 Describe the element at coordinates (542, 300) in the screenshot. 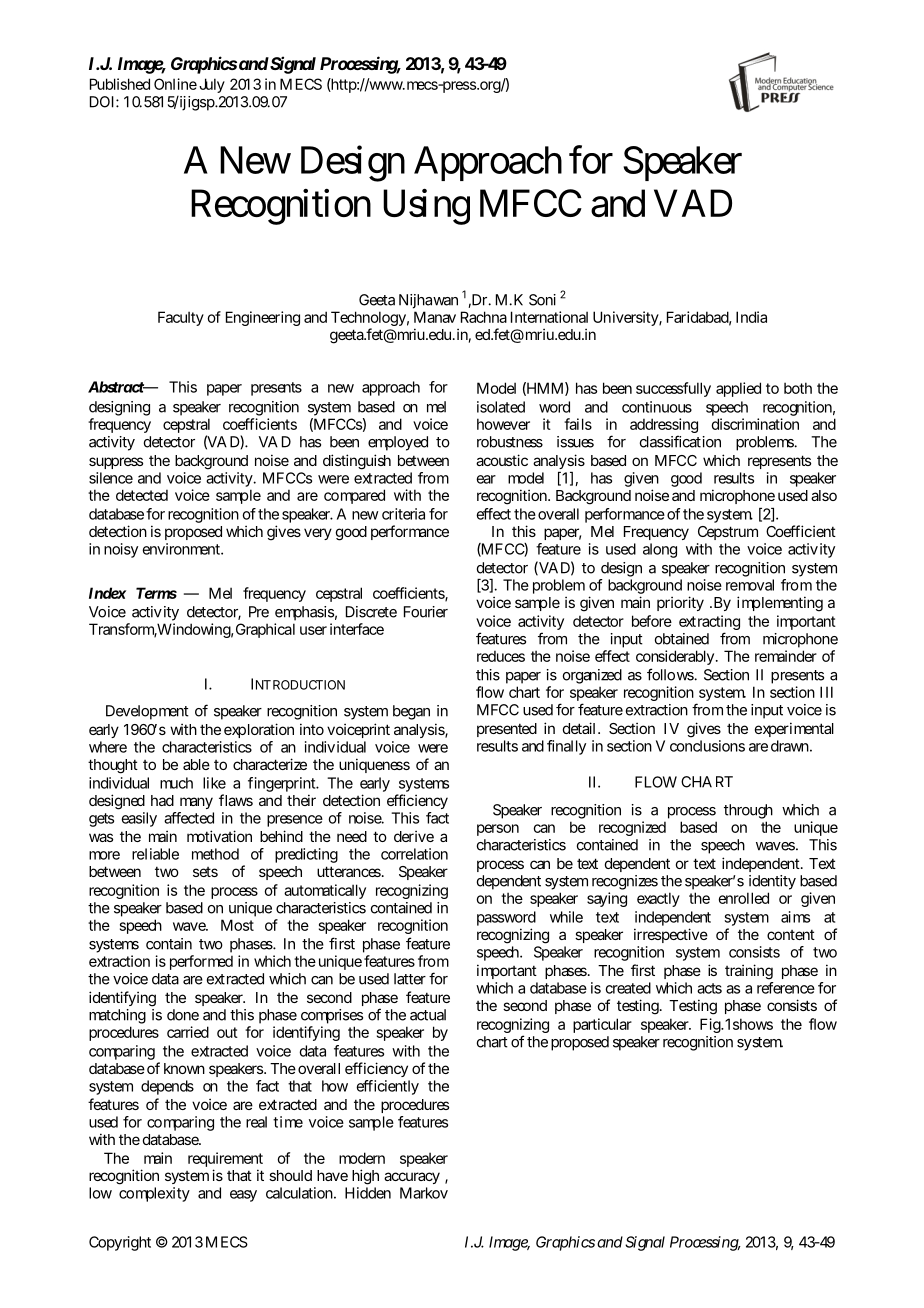

I see `Soni` at that location.
